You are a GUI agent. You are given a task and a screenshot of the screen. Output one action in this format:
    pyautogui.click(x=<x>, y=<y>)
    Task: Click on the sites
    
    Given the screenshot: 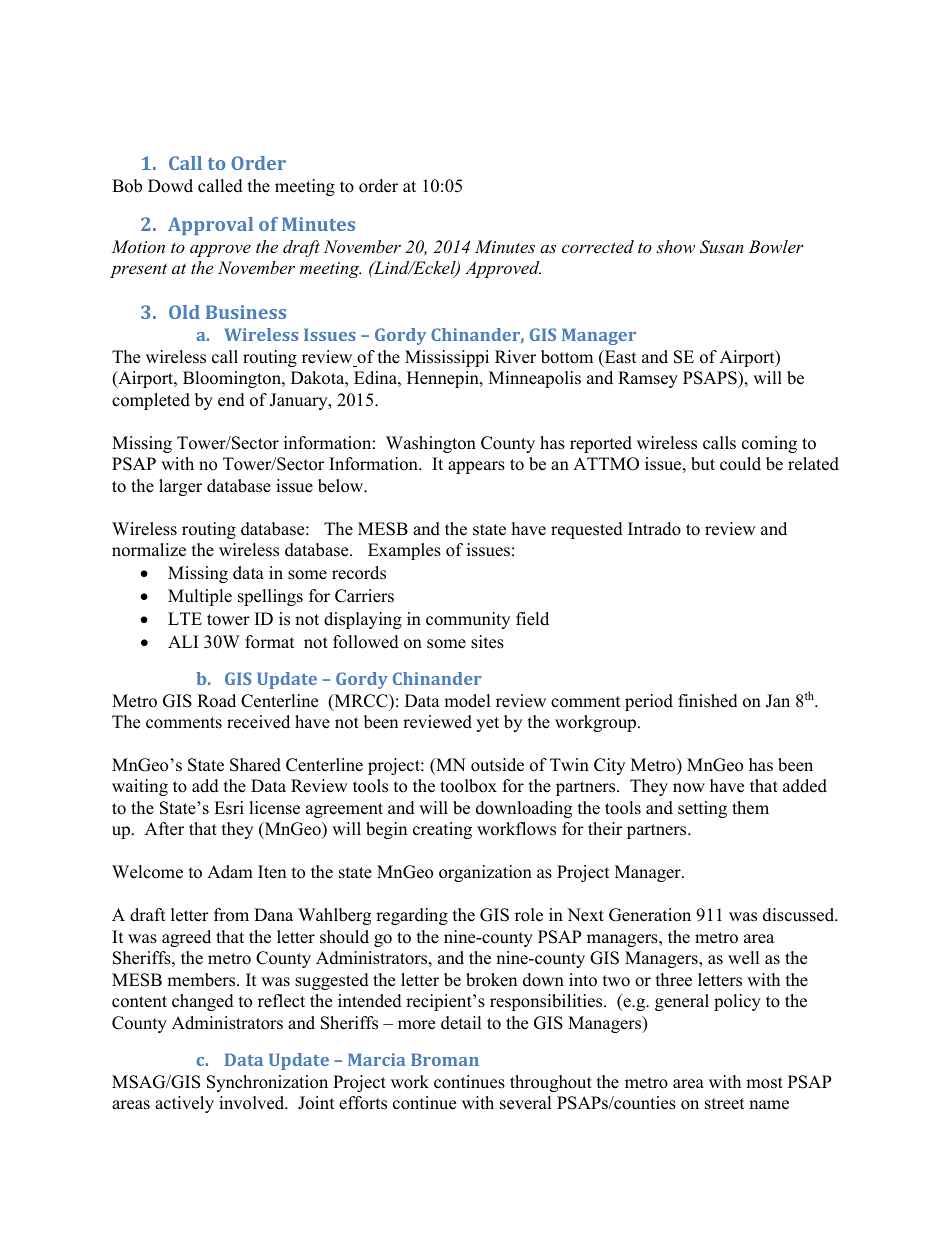 What is the action you would take?
    pyautogui.click(x=487, y=642)
